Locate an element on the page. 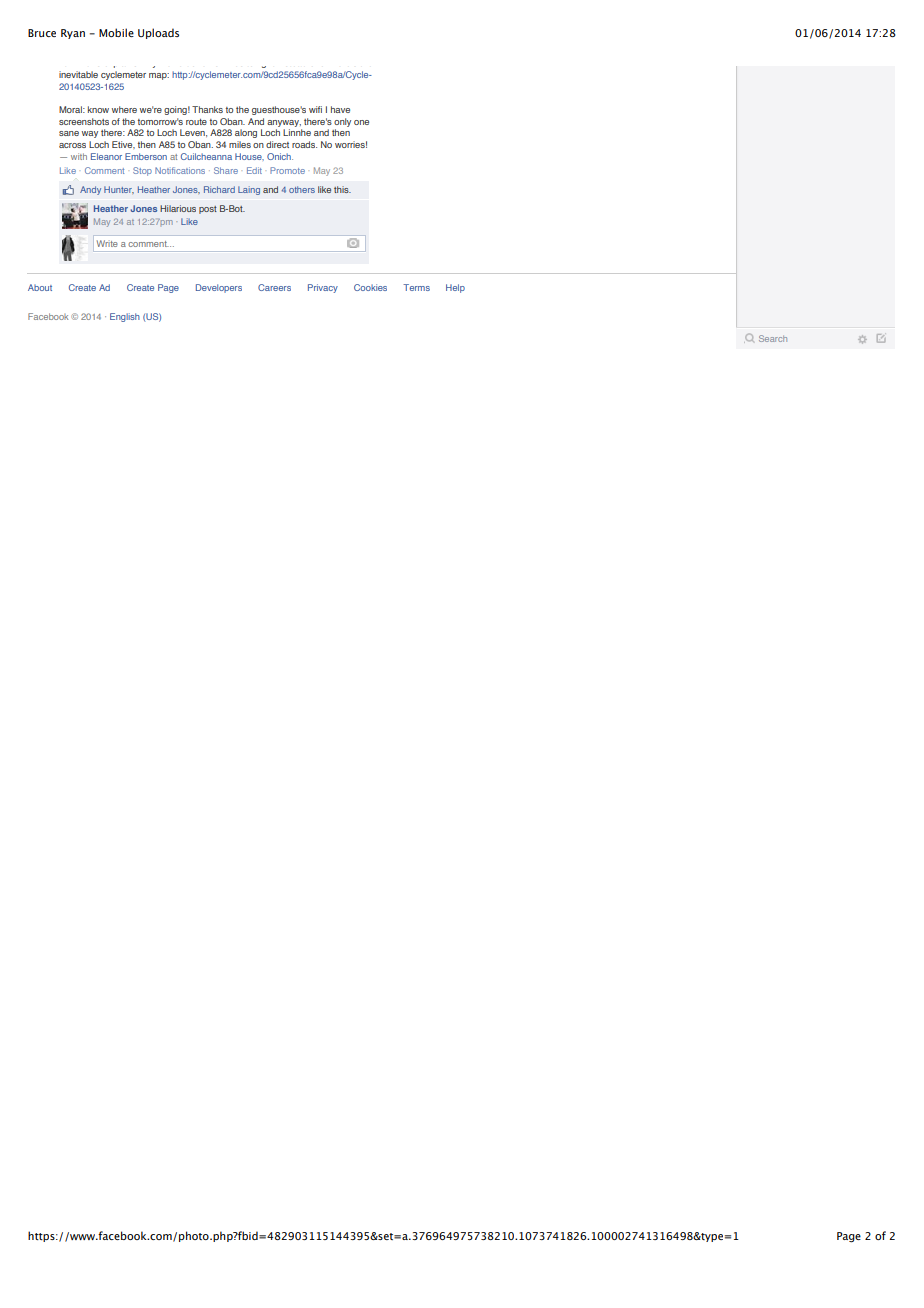  have is located at coordinates (340, 109).
